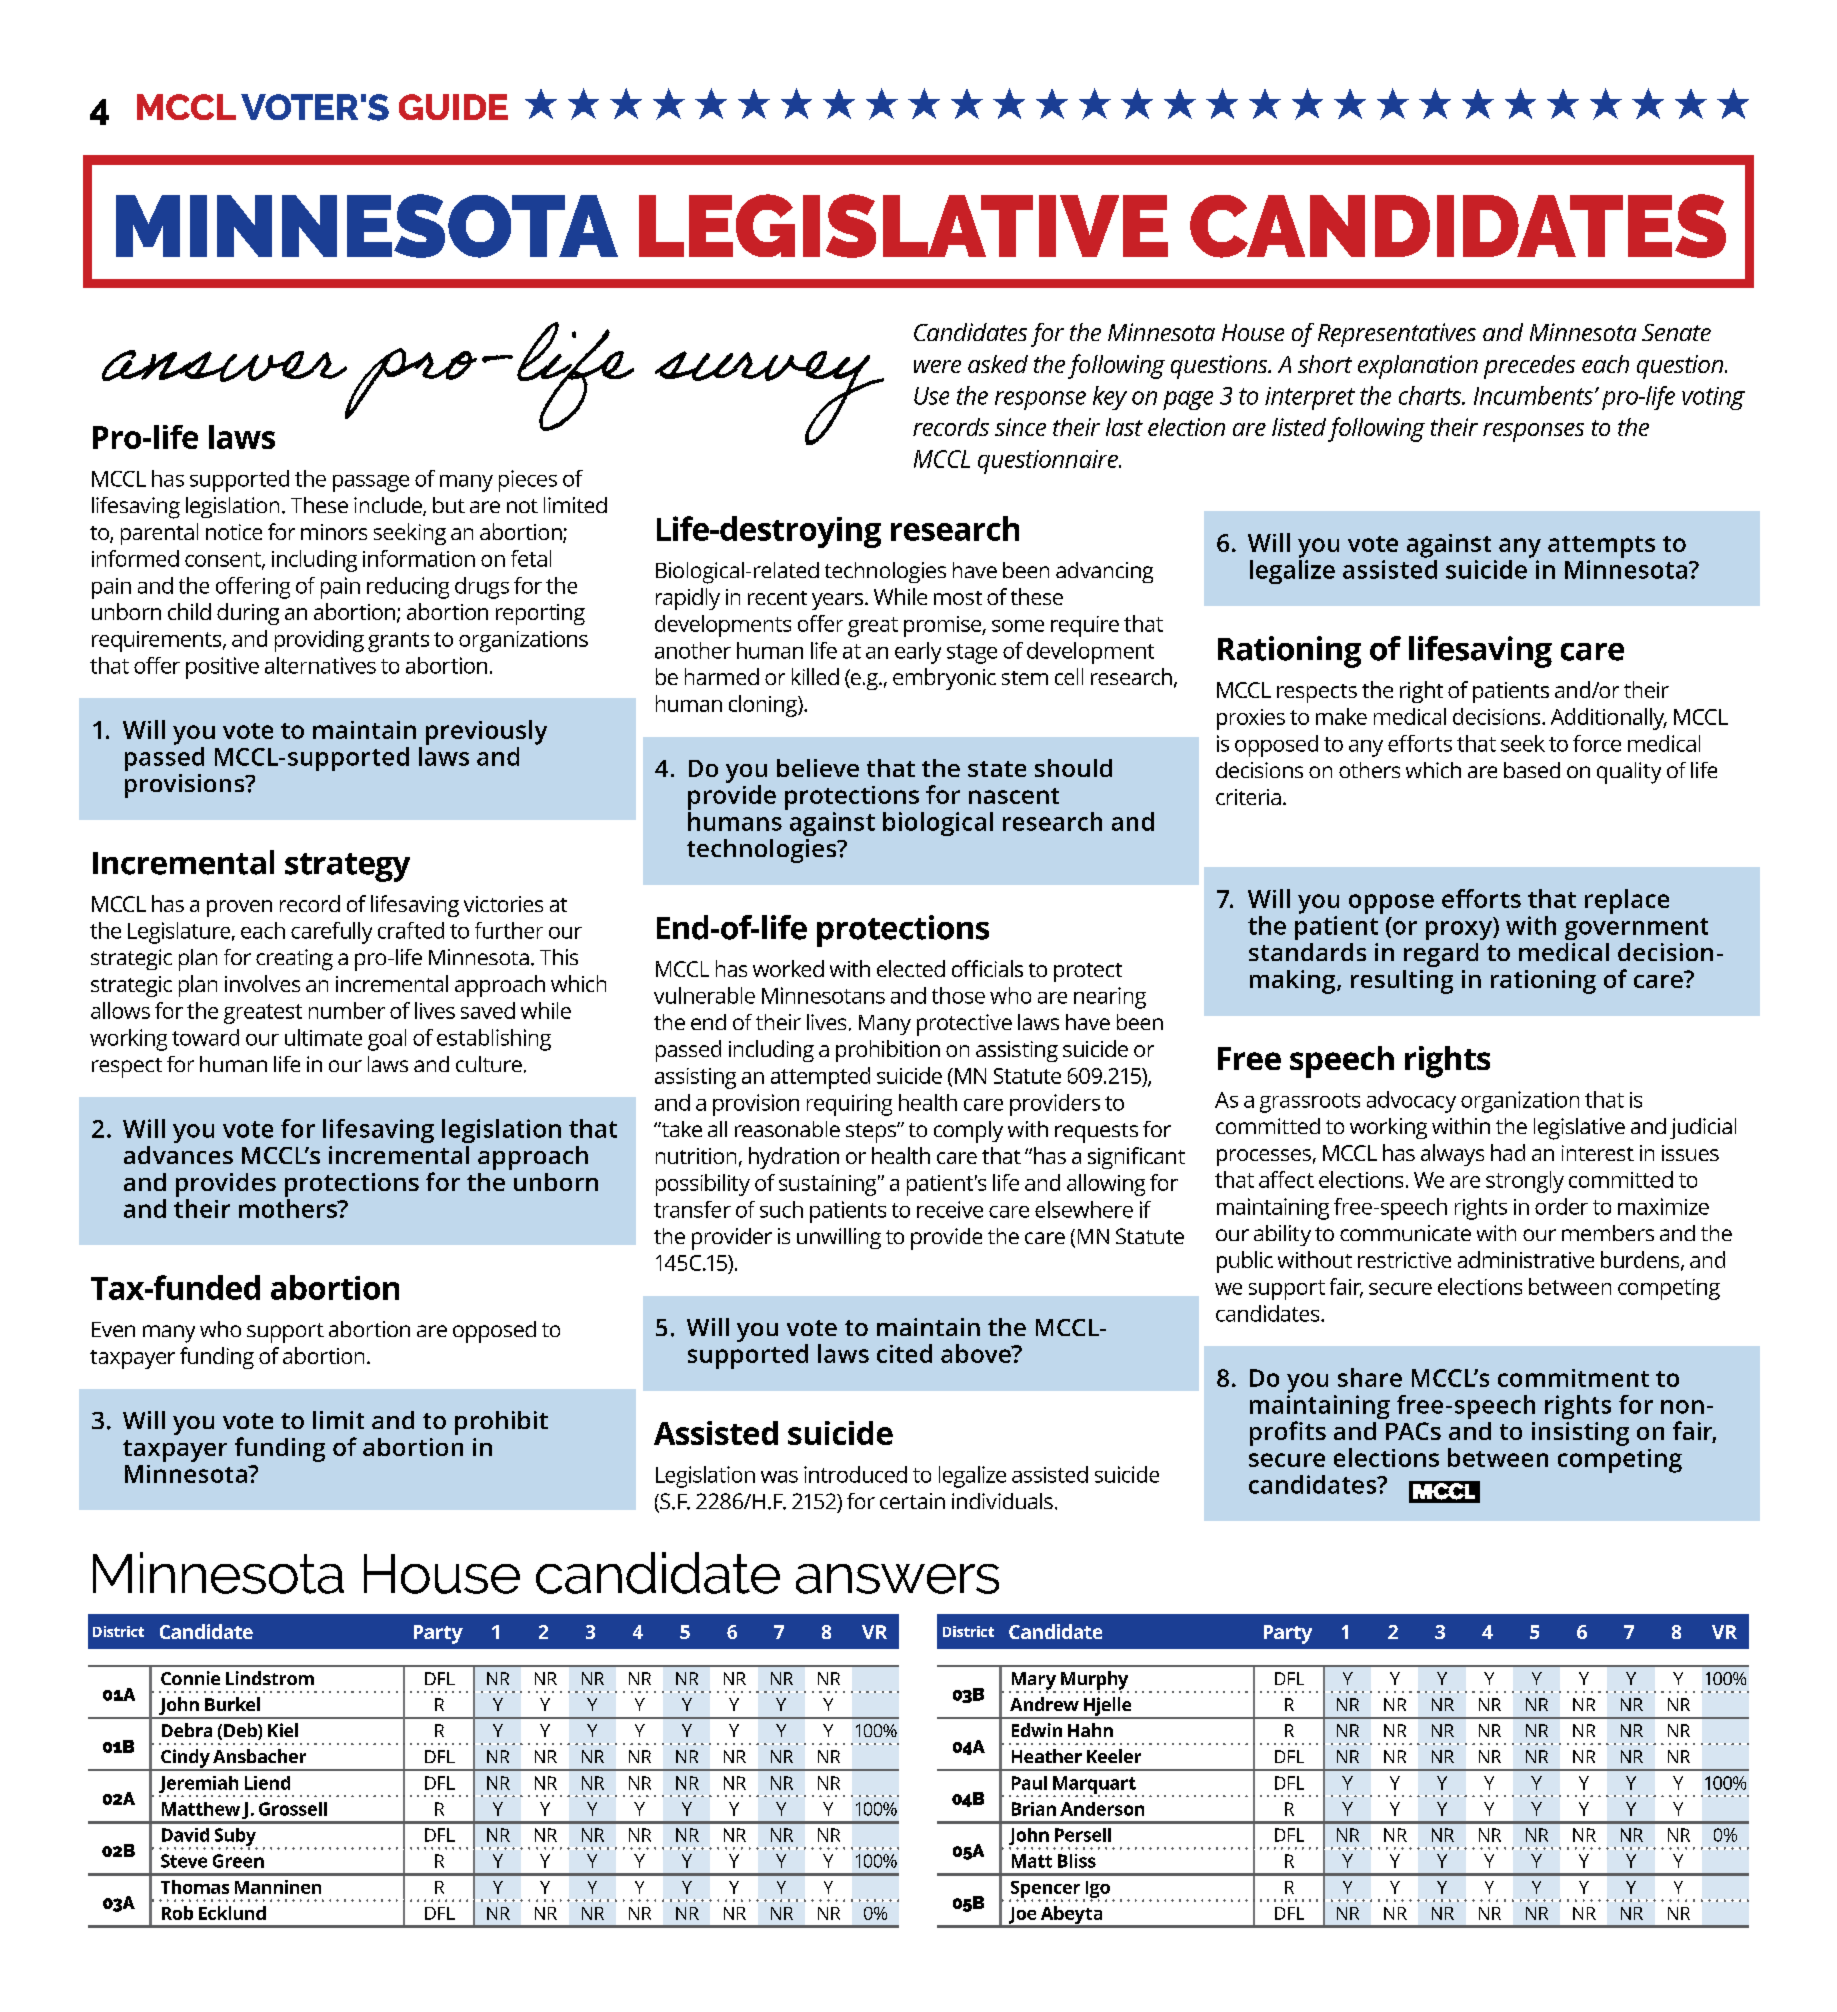 Image resolution: width=1837 pixels, height=2012 pixels. What do you see at coordinates (1532, 770) in the screenshot?
I see `based` at bounding box center [1532, 770].
